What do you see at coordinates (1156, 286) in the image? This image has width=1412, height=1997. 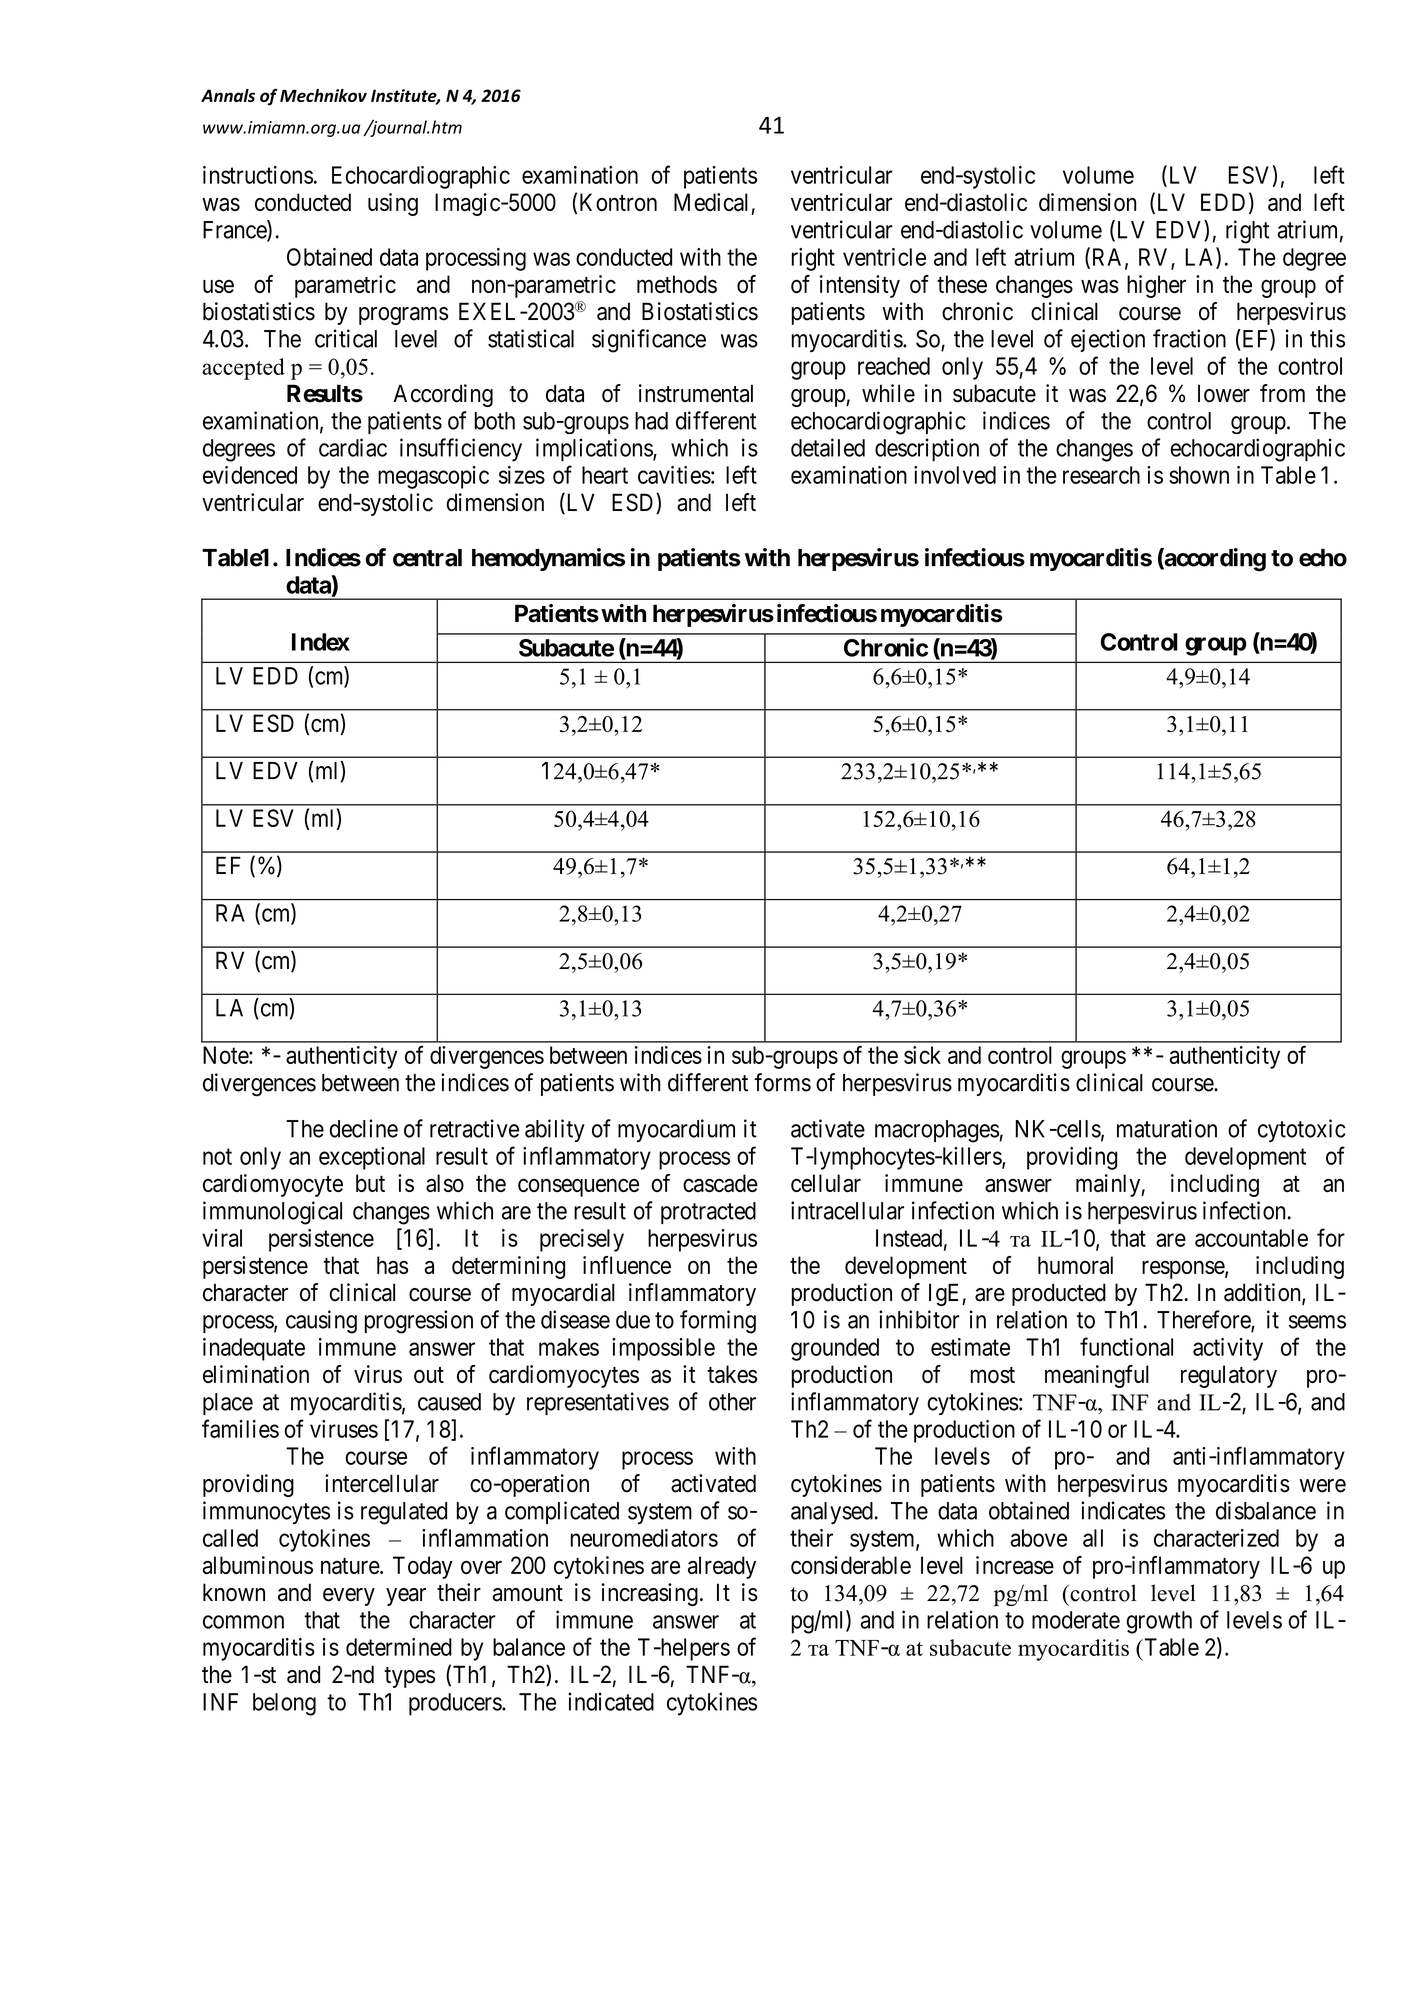 I see `higher` at bounding box center [1156, 286].
